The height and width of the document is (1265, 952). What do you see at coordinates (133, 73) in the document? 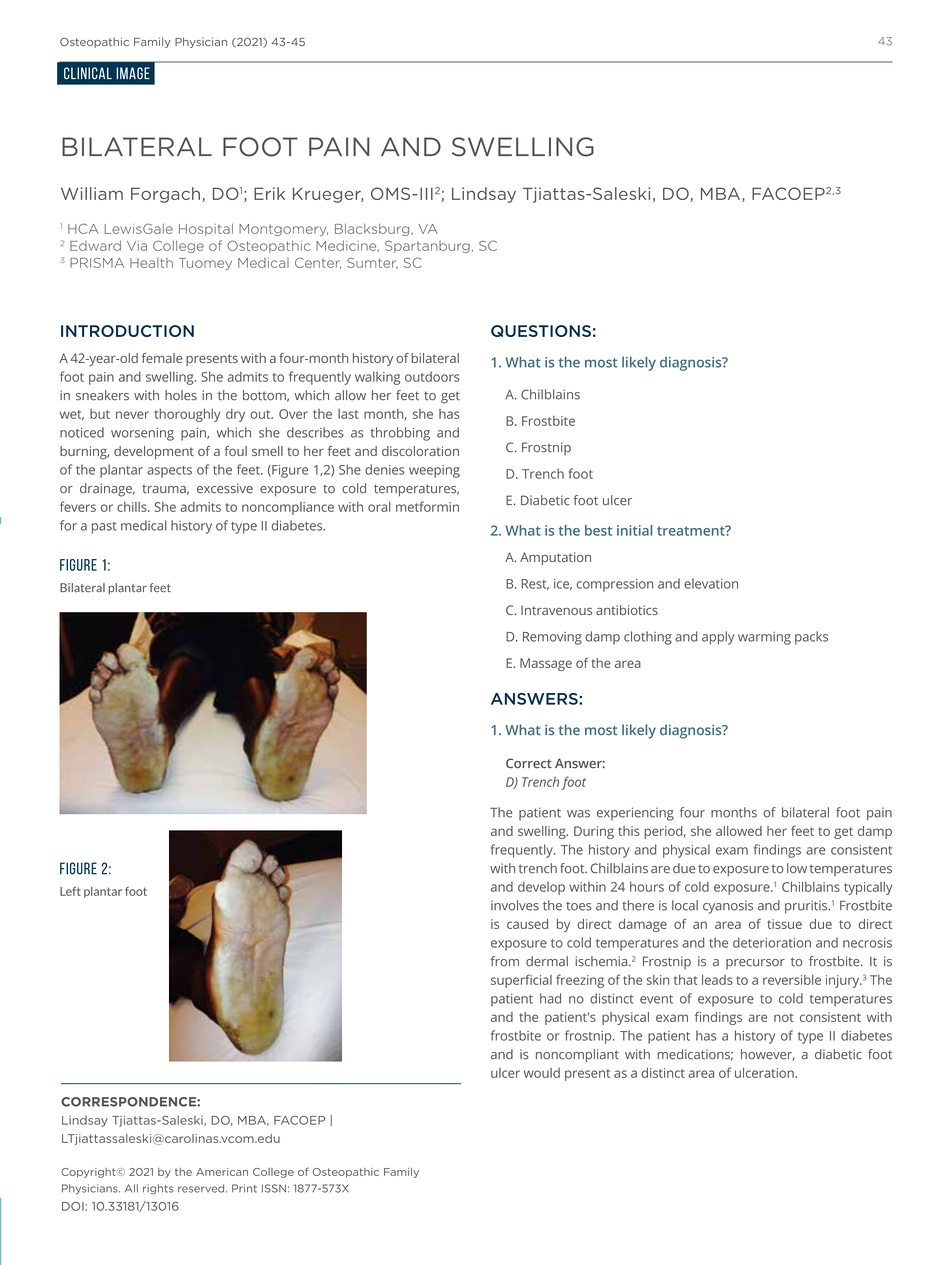
I see `IMAGE` at bounding box center [133, 73].
